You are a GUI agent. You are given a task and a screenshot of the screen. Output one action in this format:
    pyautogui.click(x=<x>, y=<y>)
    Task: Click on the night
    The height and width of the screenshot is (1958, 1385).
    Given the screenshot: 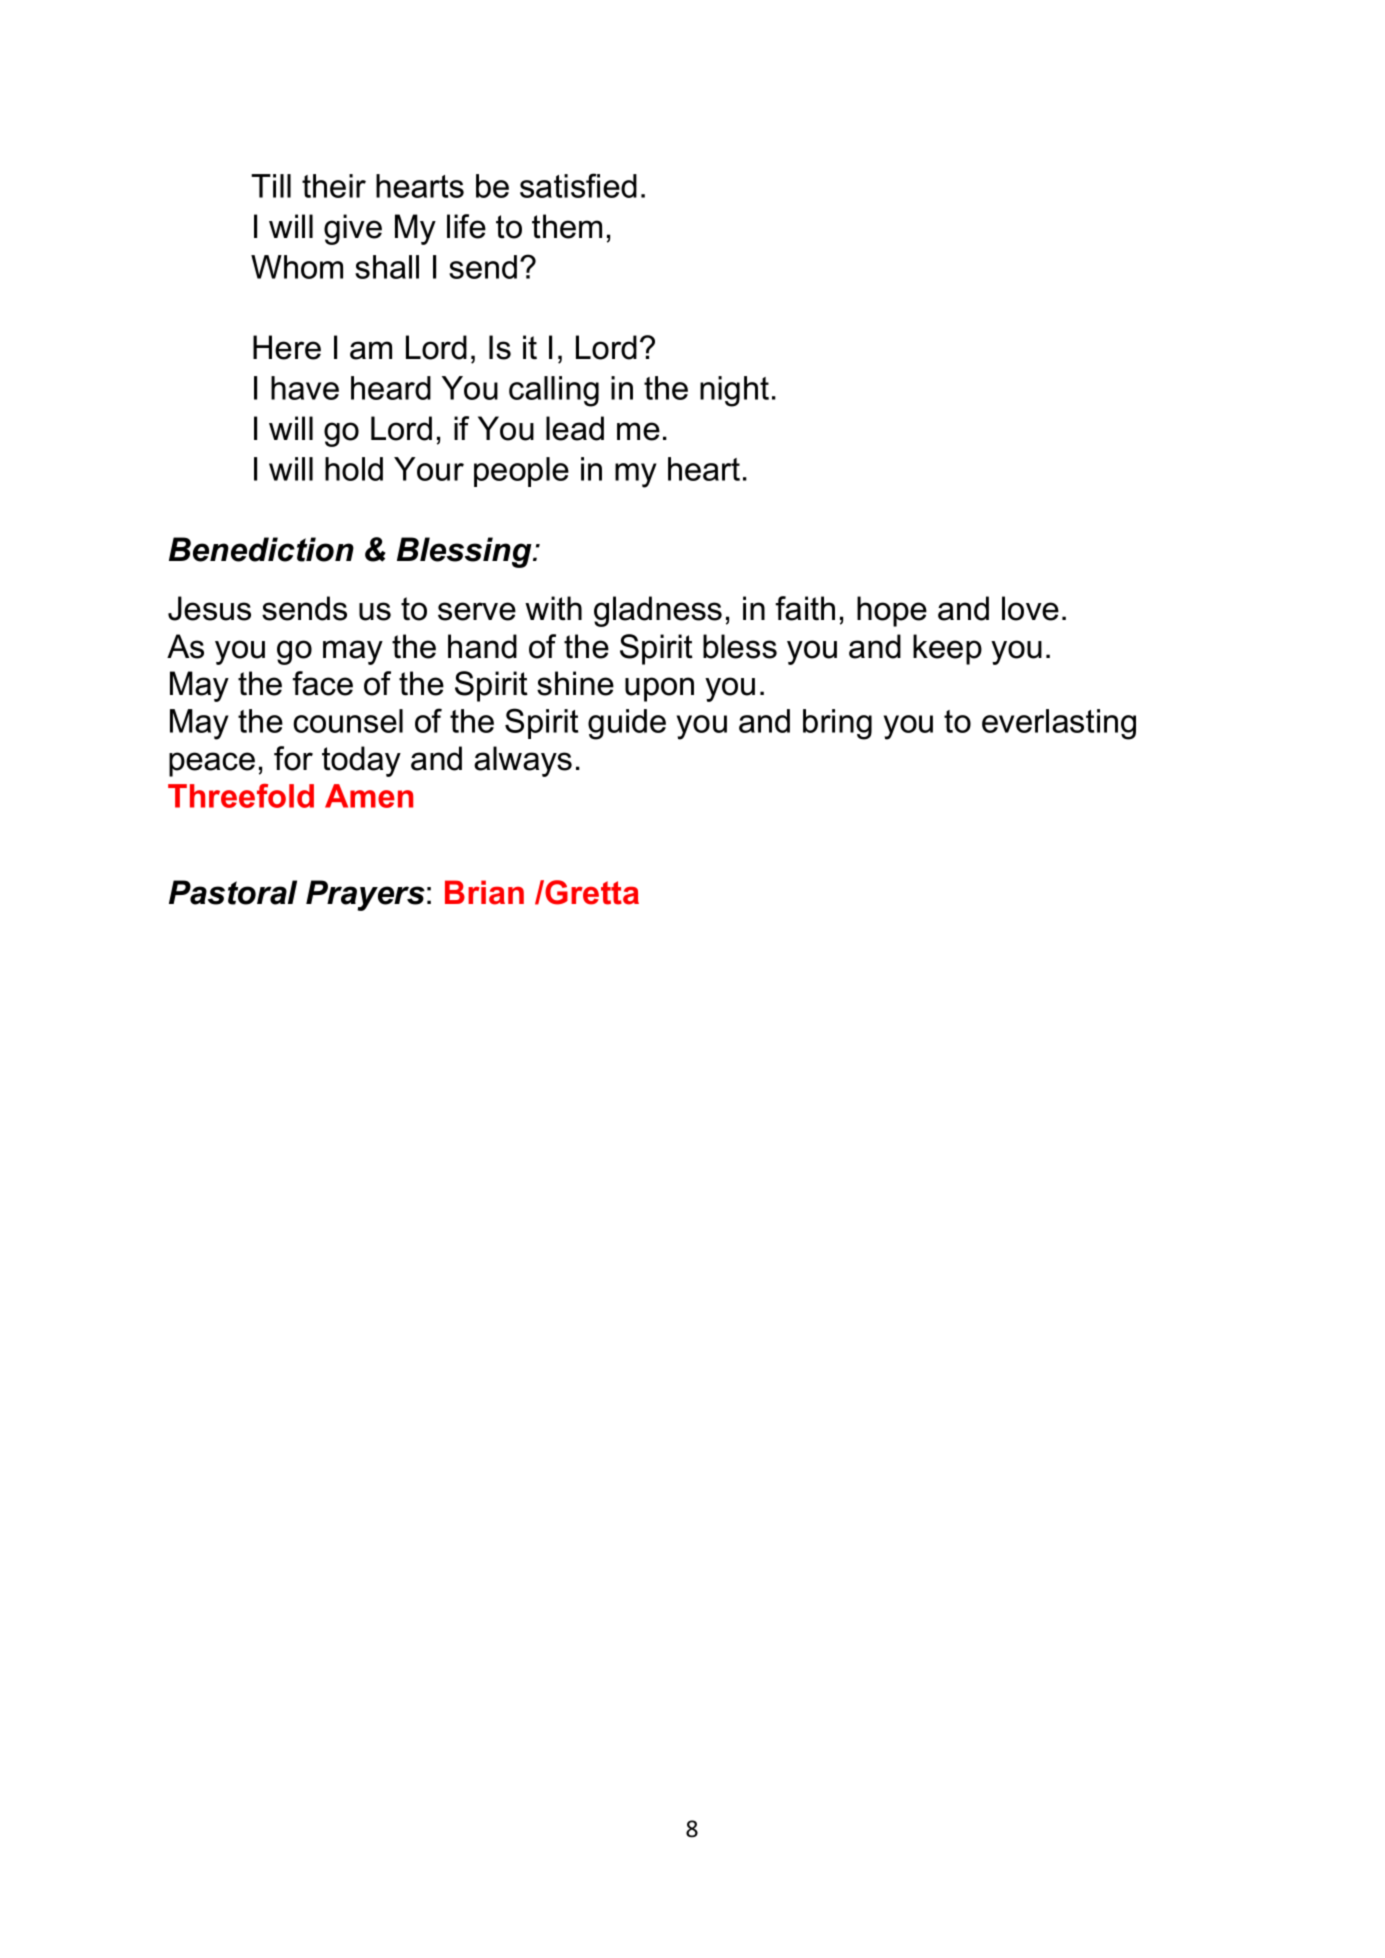 What is the action you would take?
    pyautogui.click(x=734, y=391)
